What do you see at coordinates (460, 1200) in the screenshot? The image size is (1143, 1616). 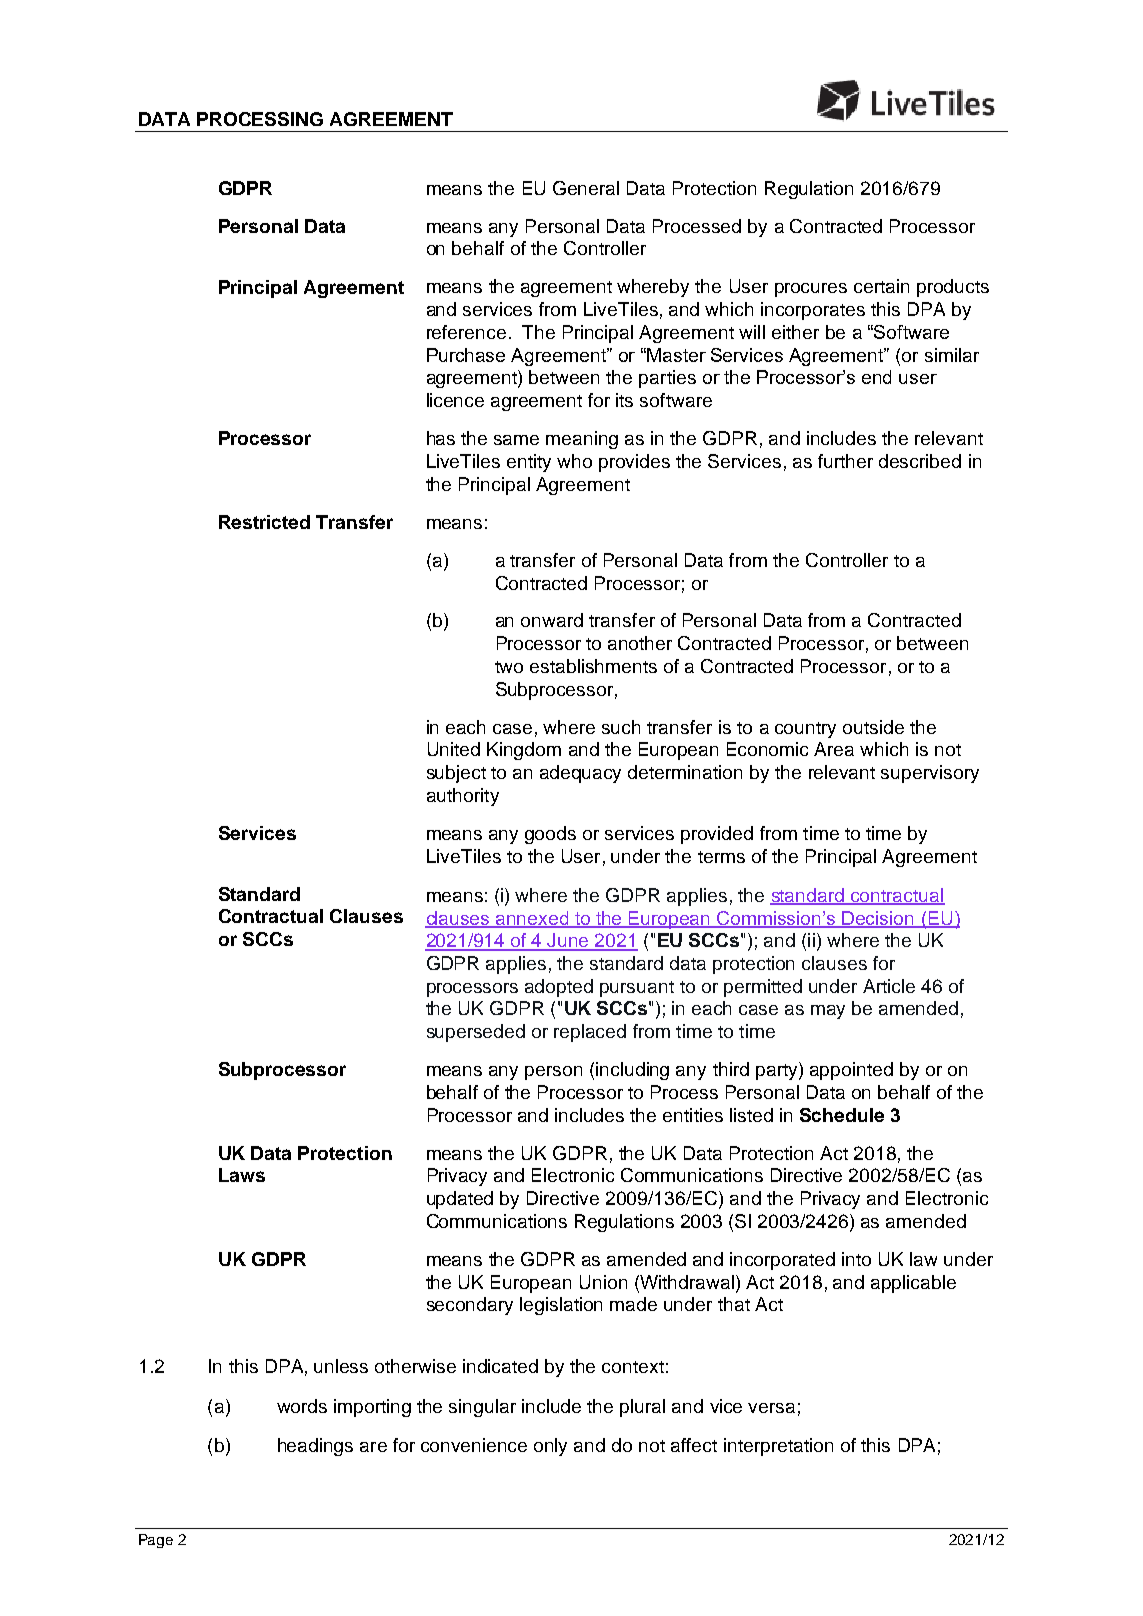 I see `updated` at bounding box center [460, 1200].
